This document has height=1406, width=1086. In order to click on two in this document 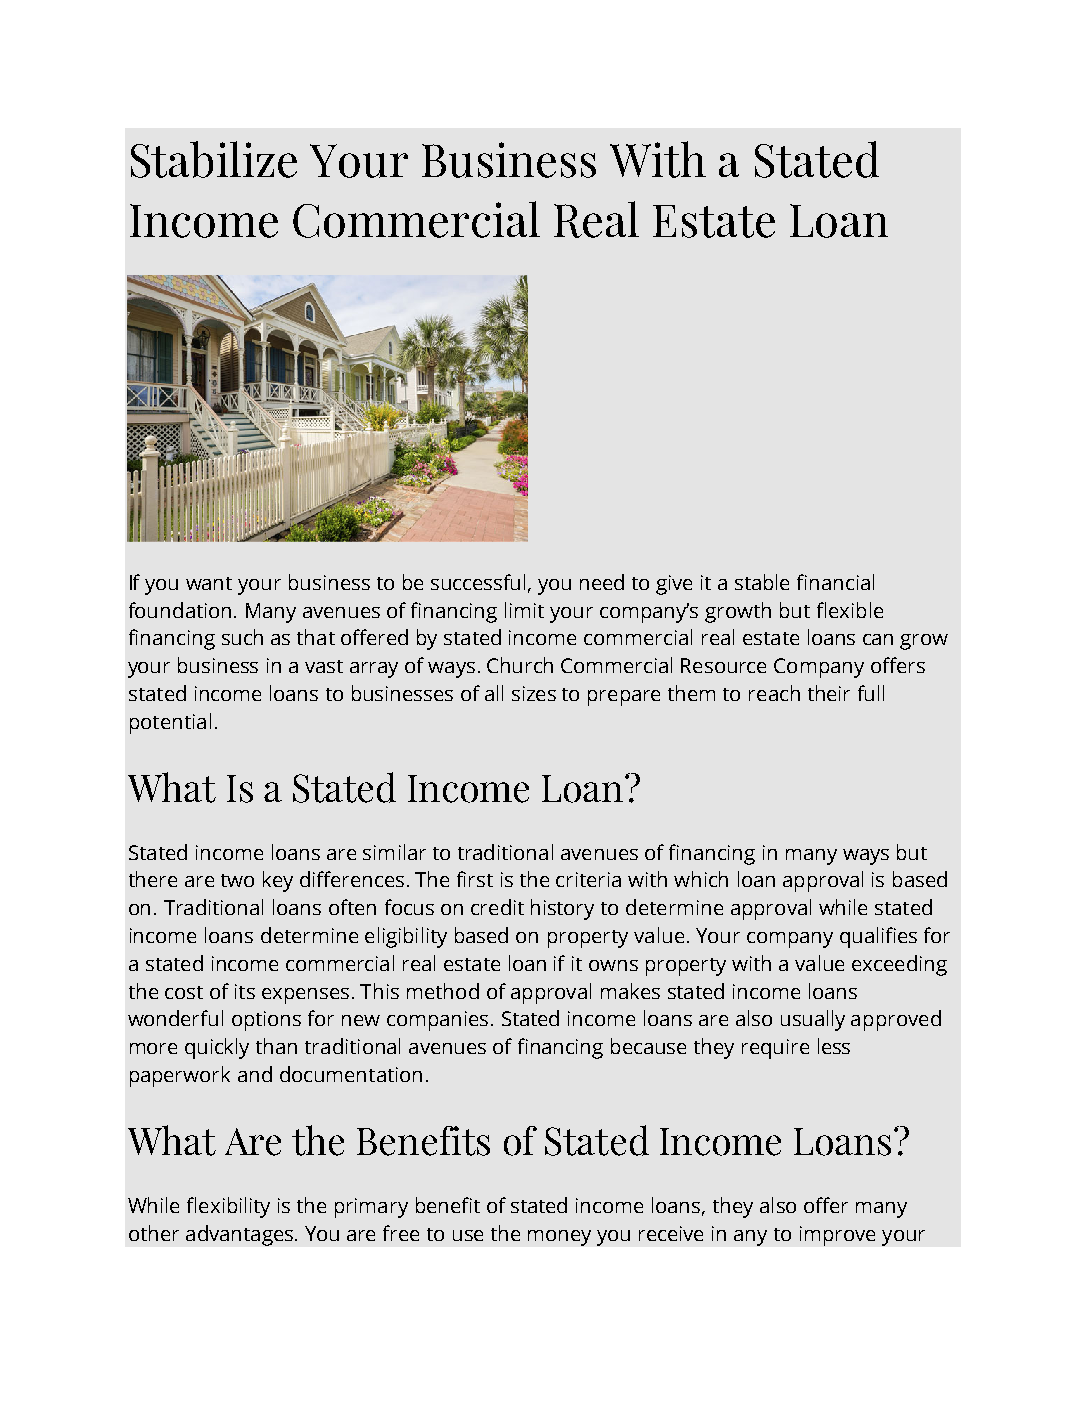, I will do `click(237, 880)`.
